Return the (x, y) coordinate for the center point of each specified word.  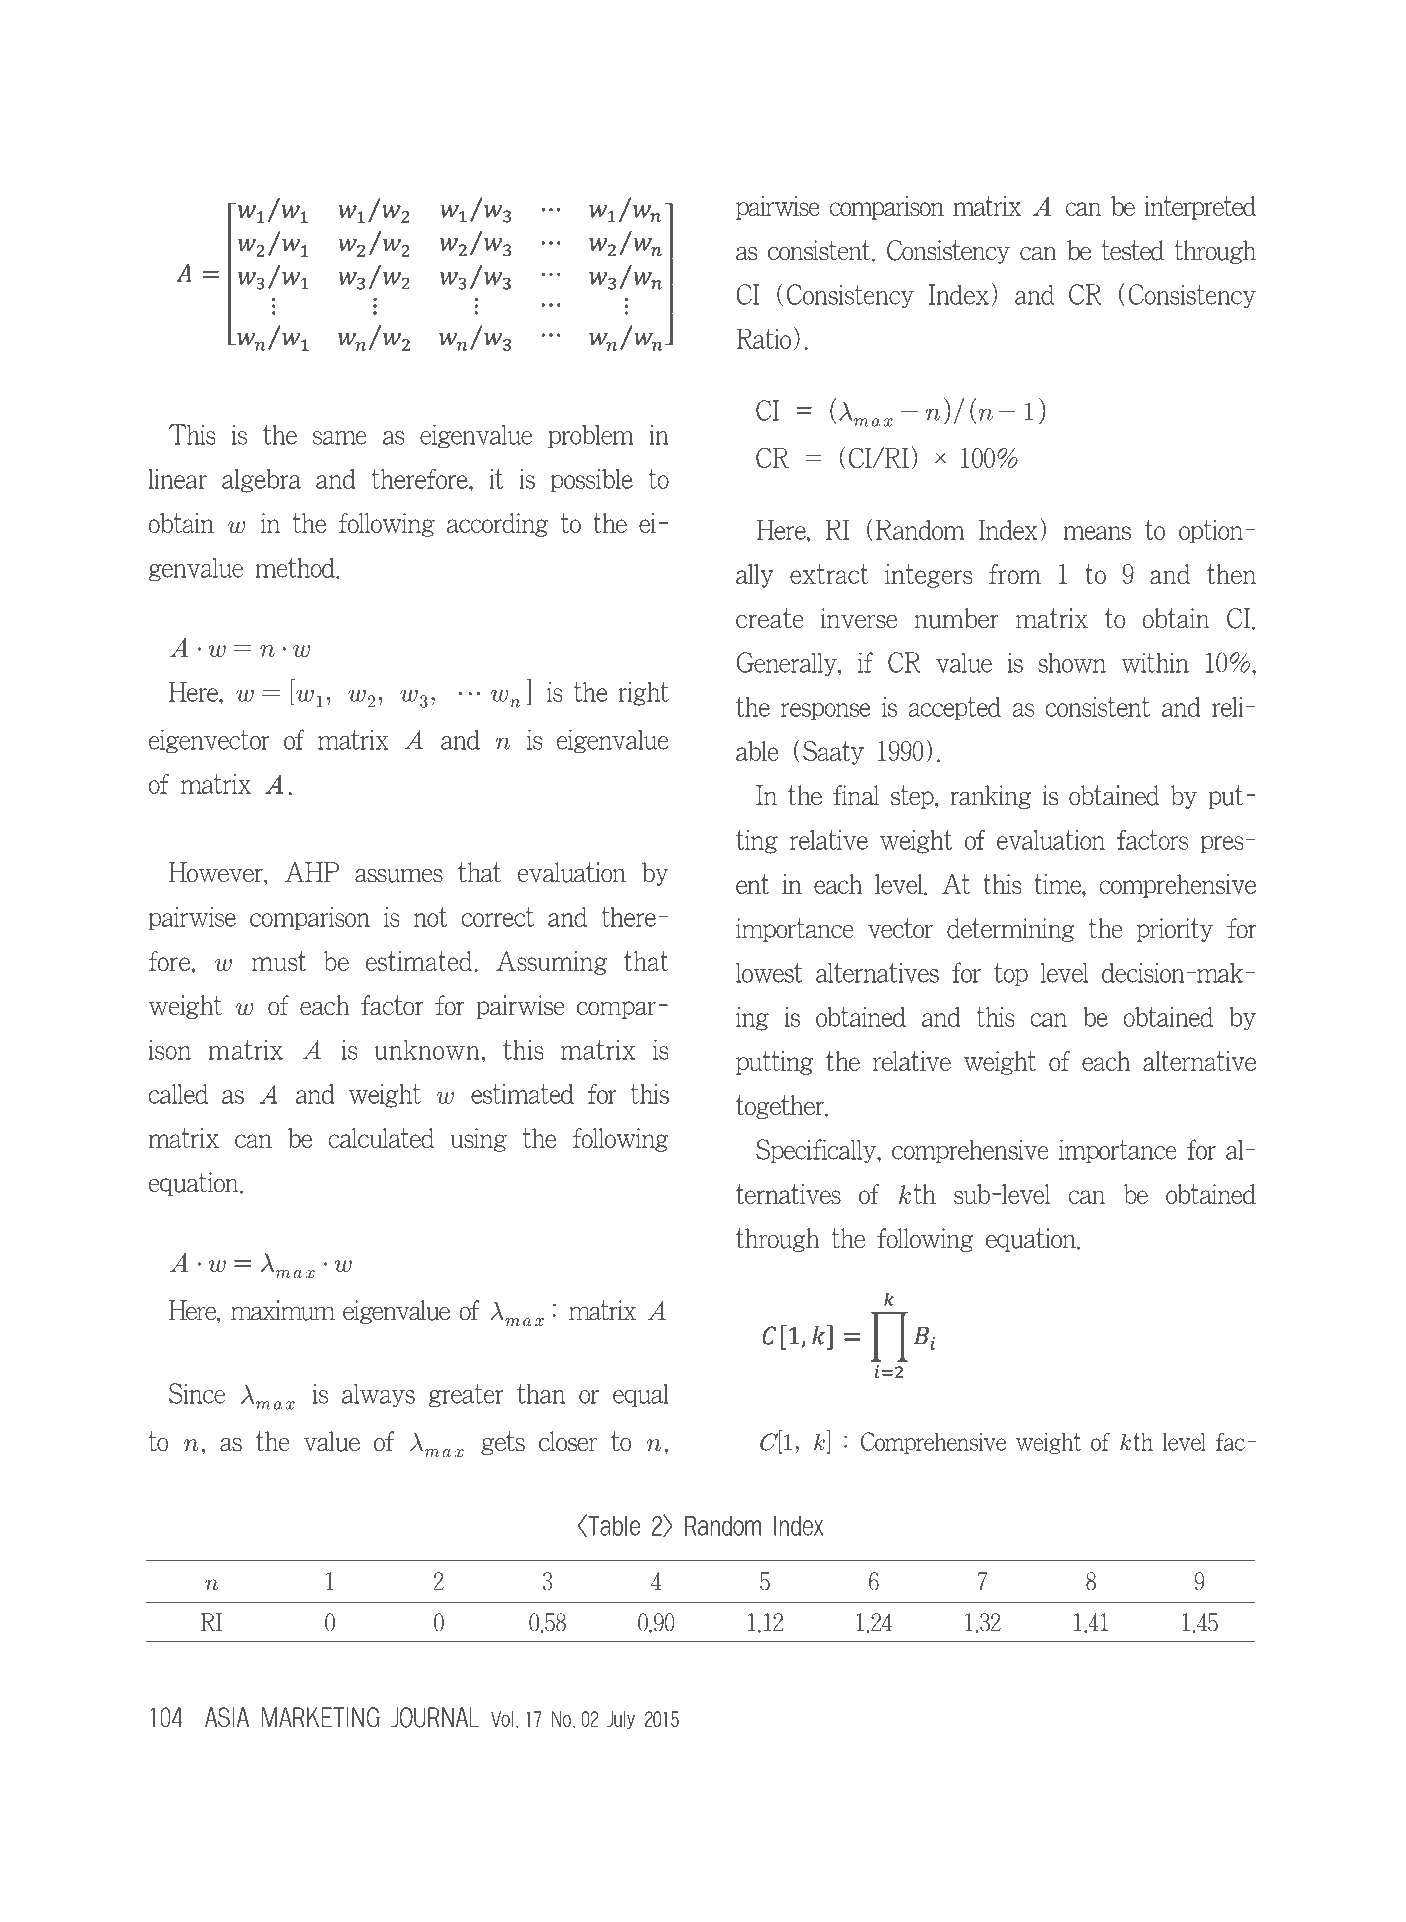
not (430, 917)
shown (1072, 662)
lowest (769, 972)
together (781, 1107)
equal (641, 1395)
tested (1132, 250)
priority (1175, 930)
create (770, 618)
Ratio (763, 338)
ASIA (227, 1717)
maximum (283, 1310)
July (621, 1720)
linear (177, 479)
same (340, 438)
